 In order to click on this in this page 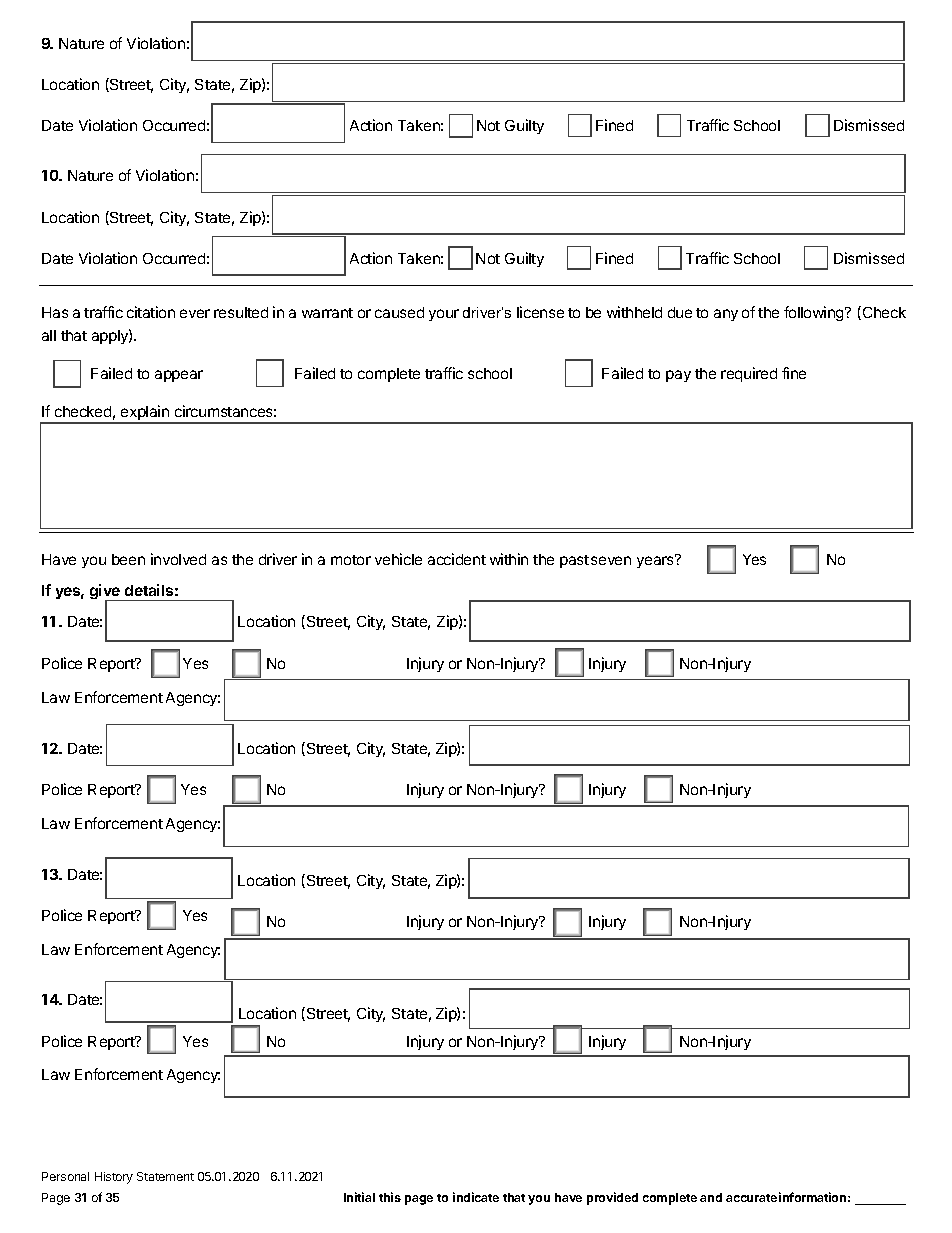, I will do `click(390, 1197)`.
